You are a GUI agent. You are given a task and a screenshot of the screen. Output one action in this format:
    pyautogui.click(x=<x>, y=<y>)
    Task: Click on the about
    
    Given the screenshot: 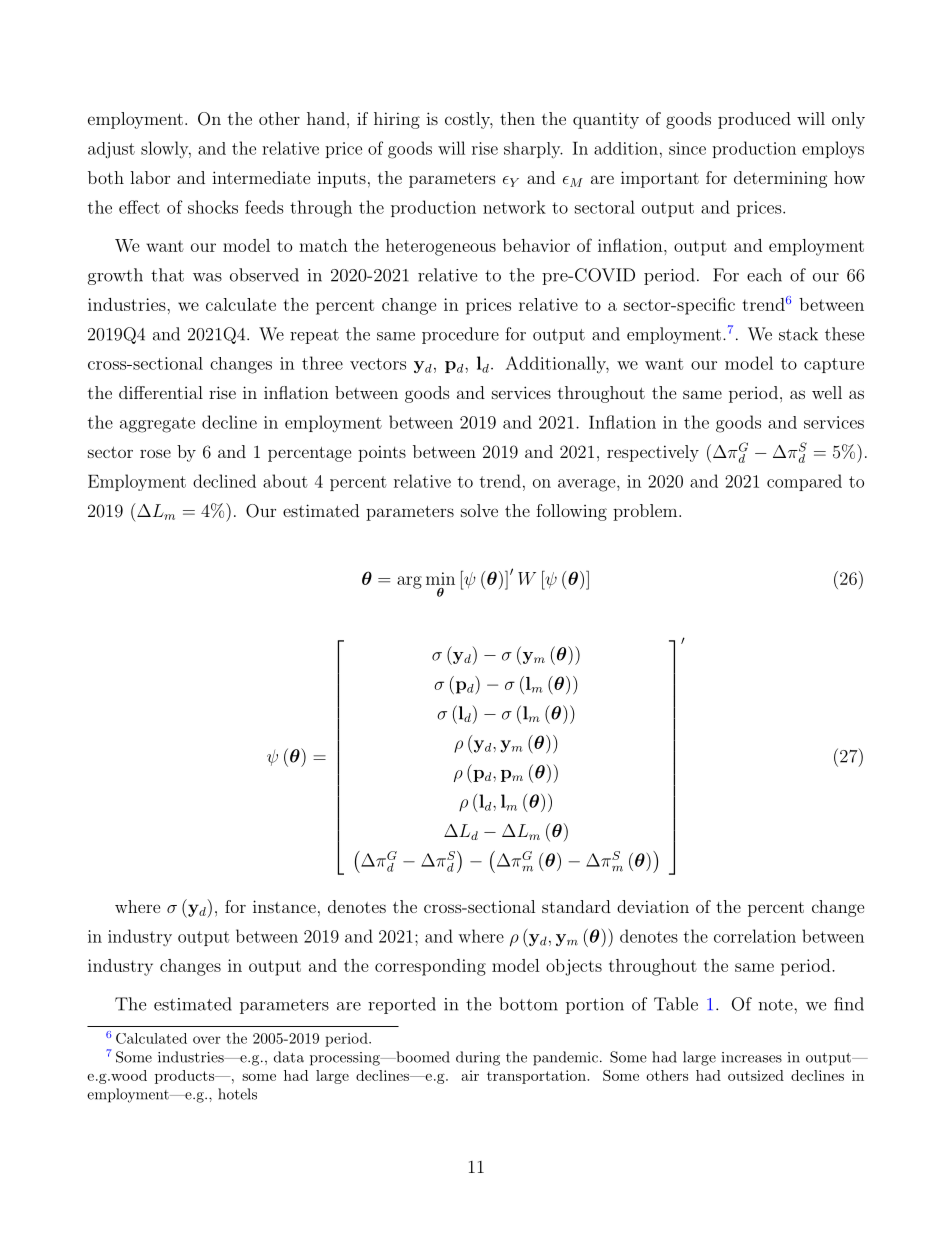 What is the action you would take?
    pyautogui.click(x=285, y=481)
